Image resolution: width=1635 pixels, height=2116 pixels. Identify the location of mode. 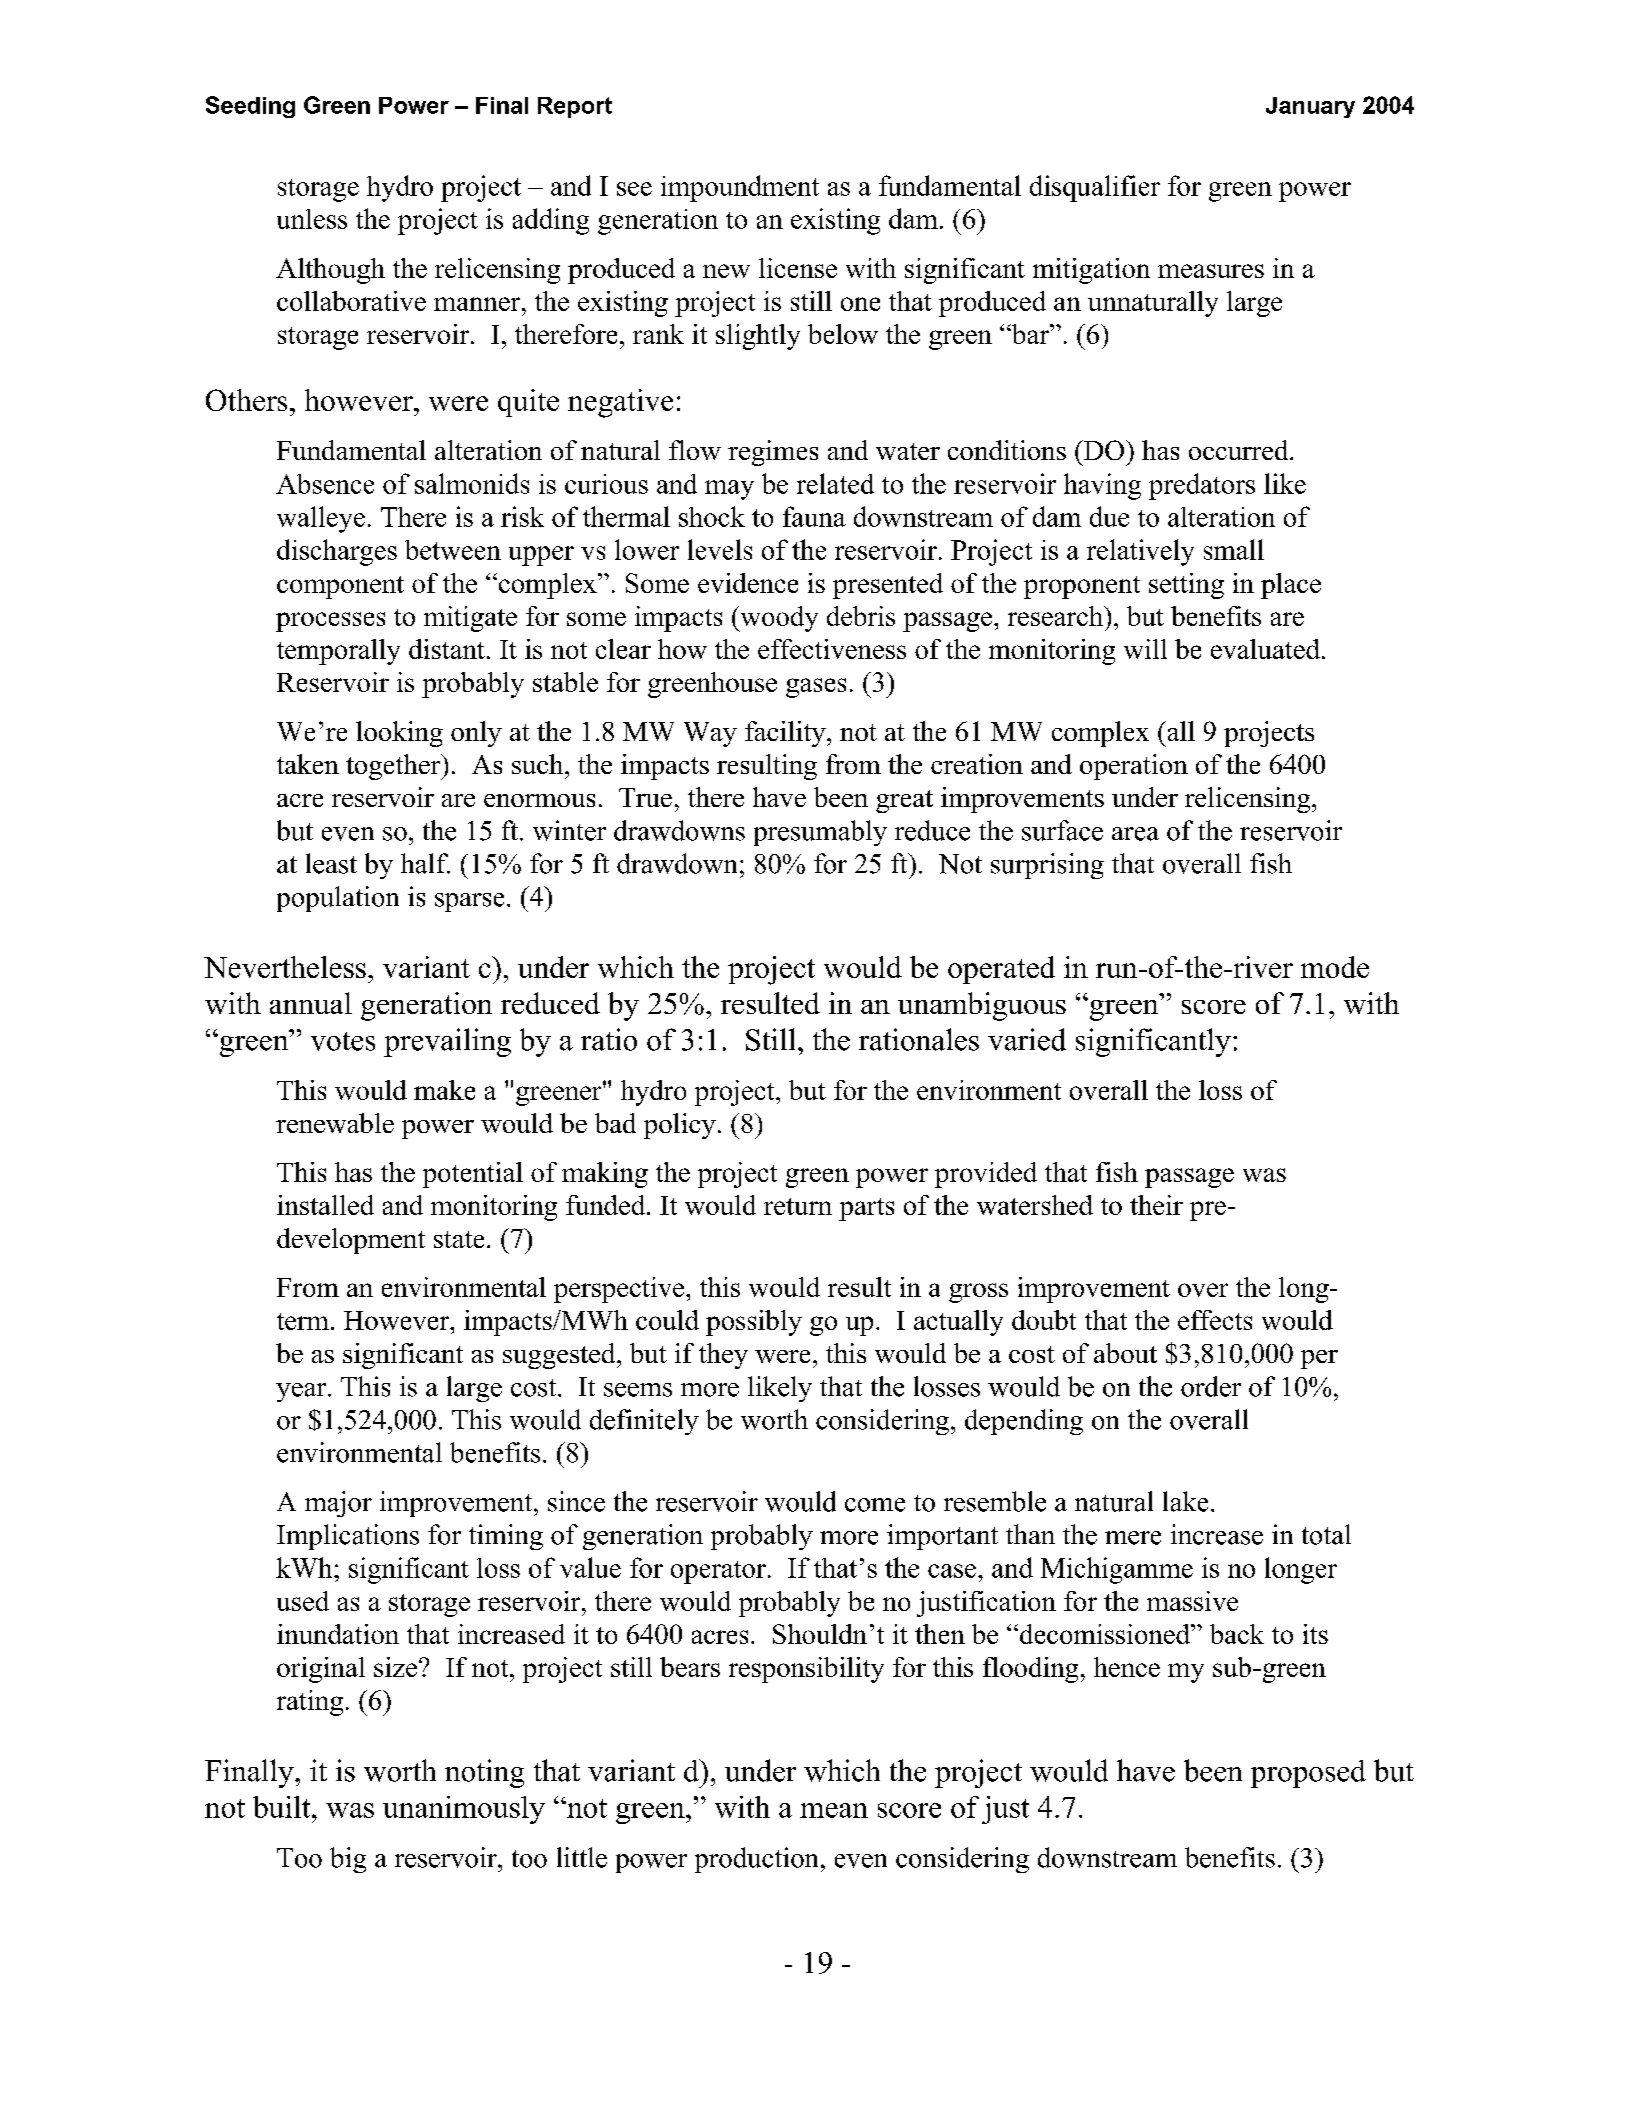
(1335, 967).
